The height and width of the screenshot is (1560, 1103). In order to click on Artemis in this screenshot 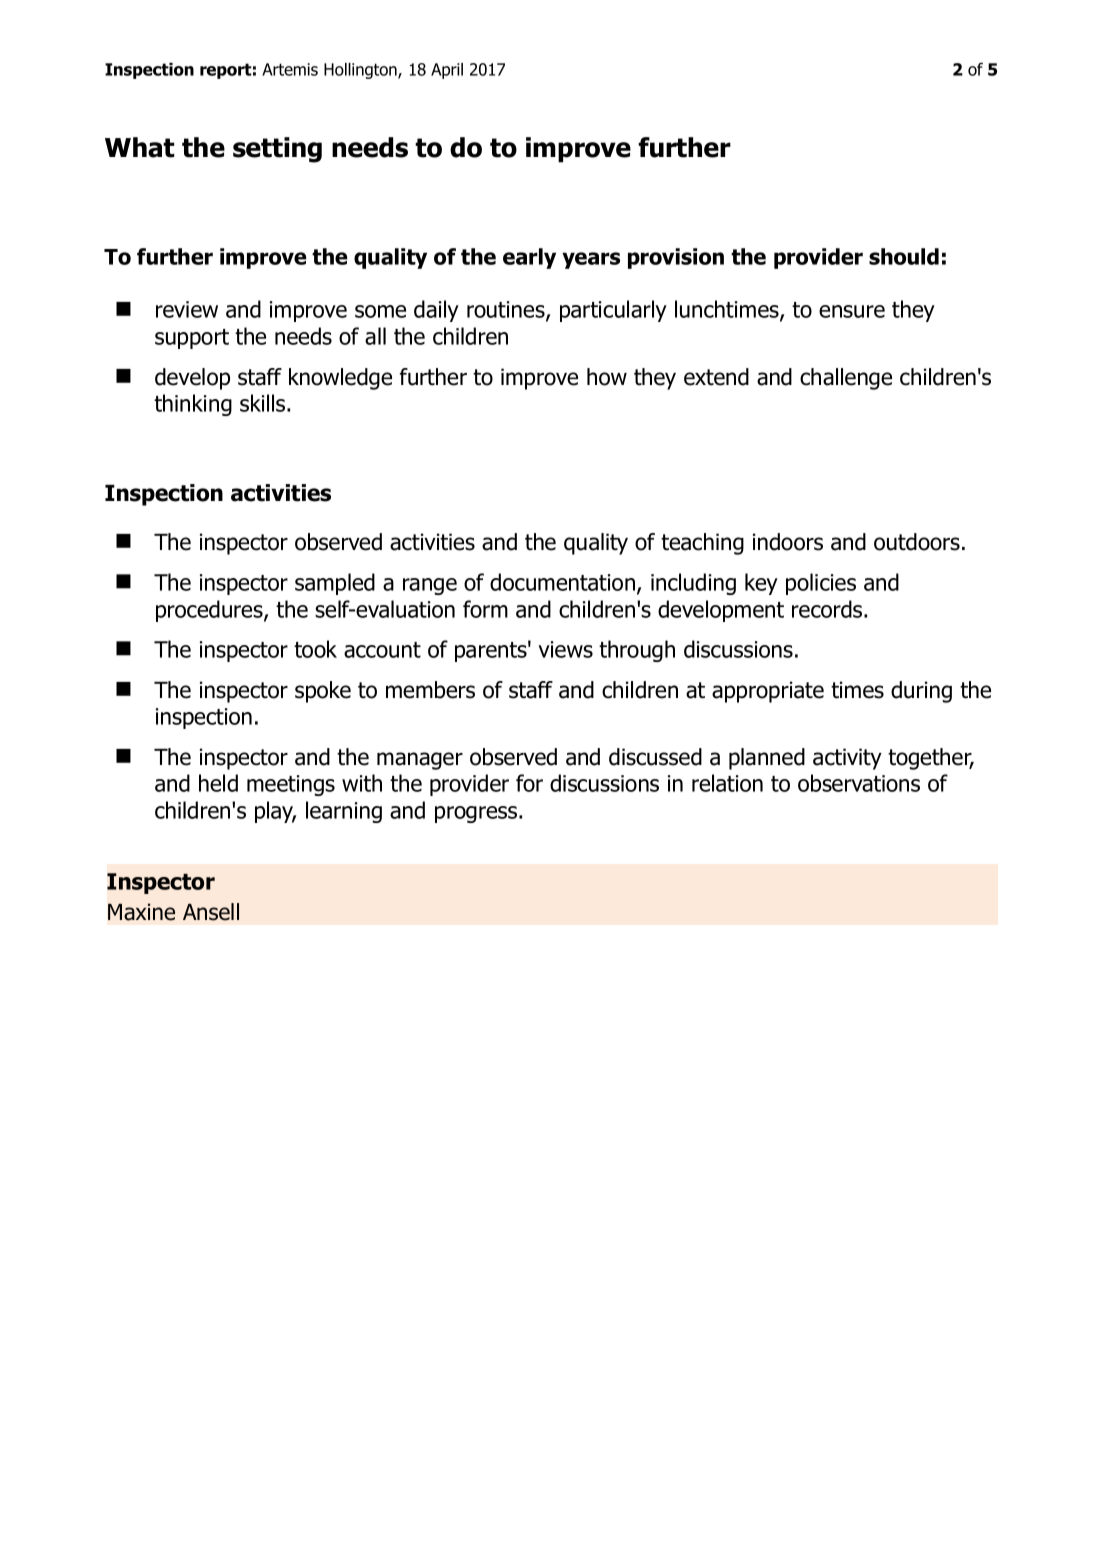, I will do `click(290, 69)`.
